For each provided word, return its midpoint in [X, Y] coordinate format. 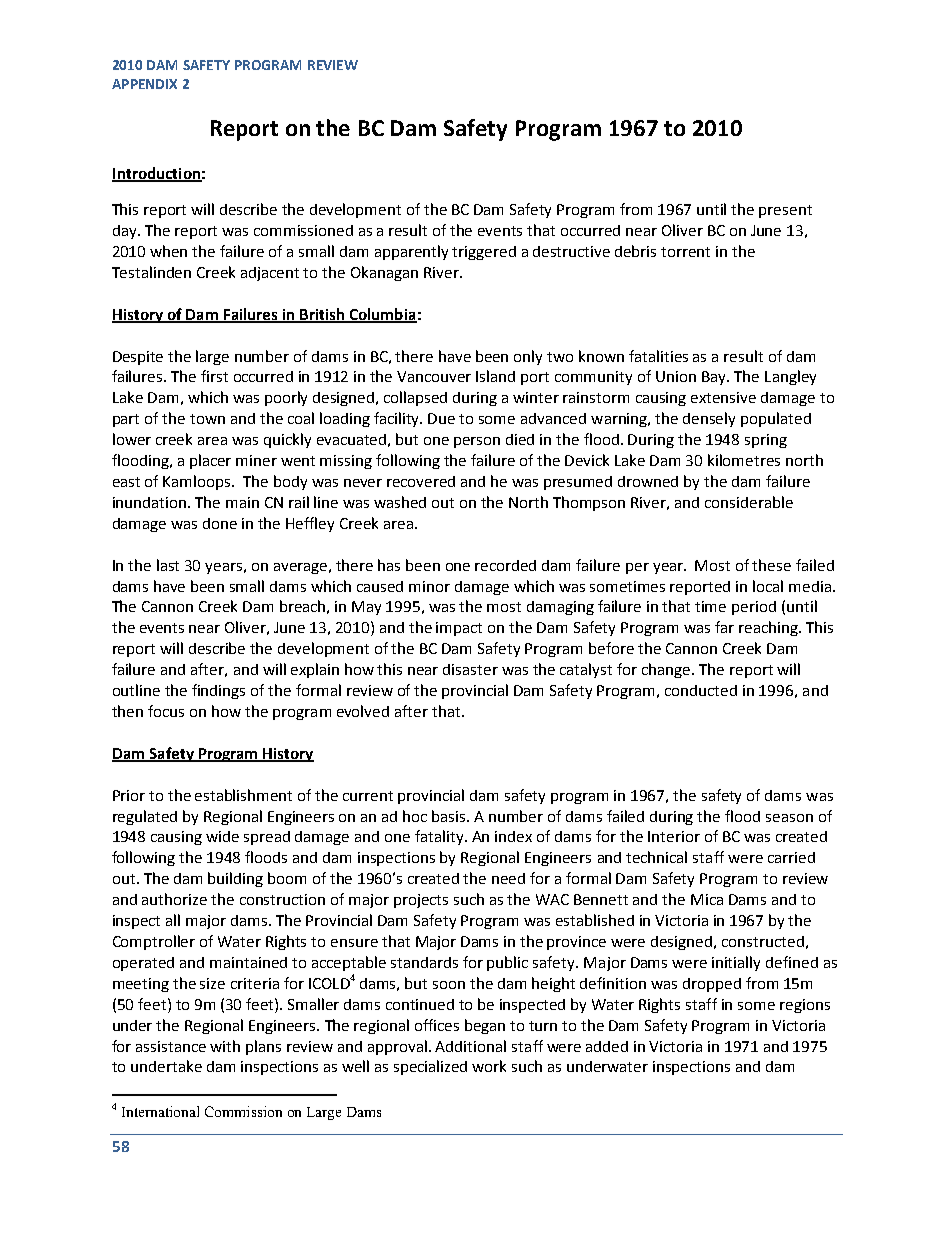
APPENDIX [144, 84]
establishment [243, 795]
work [489, 1066]
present [785, 211]
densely [709, 419]
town [207, 419]
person [477, 442]
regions [805, 1006]
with [225, 1046]
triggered [484, 253]
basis [450, 816]
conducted [701, 690]
